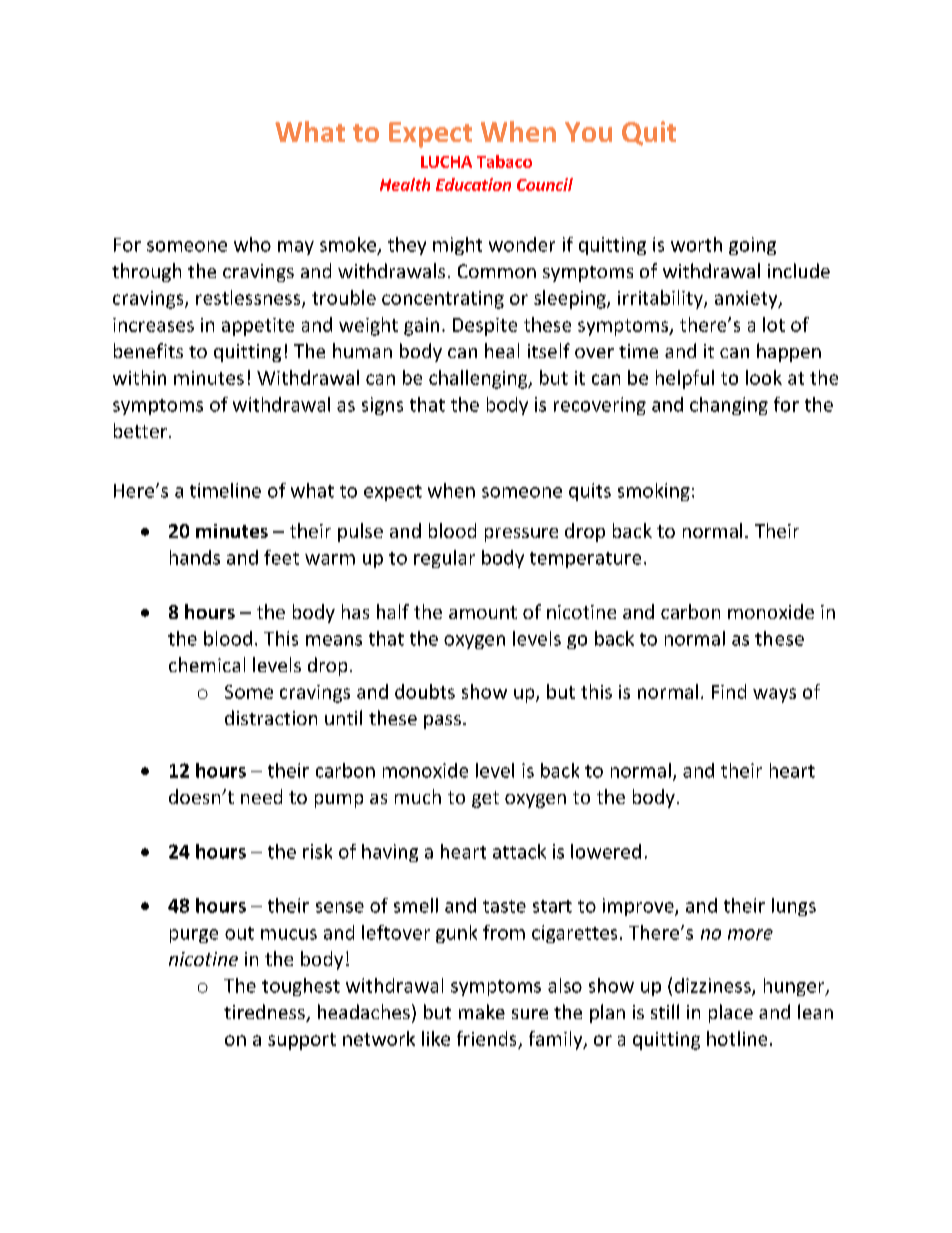 Image resolution: width=952 pixels, height=1233 pixels. I want to click on LUCHA, so click(446, 162).
